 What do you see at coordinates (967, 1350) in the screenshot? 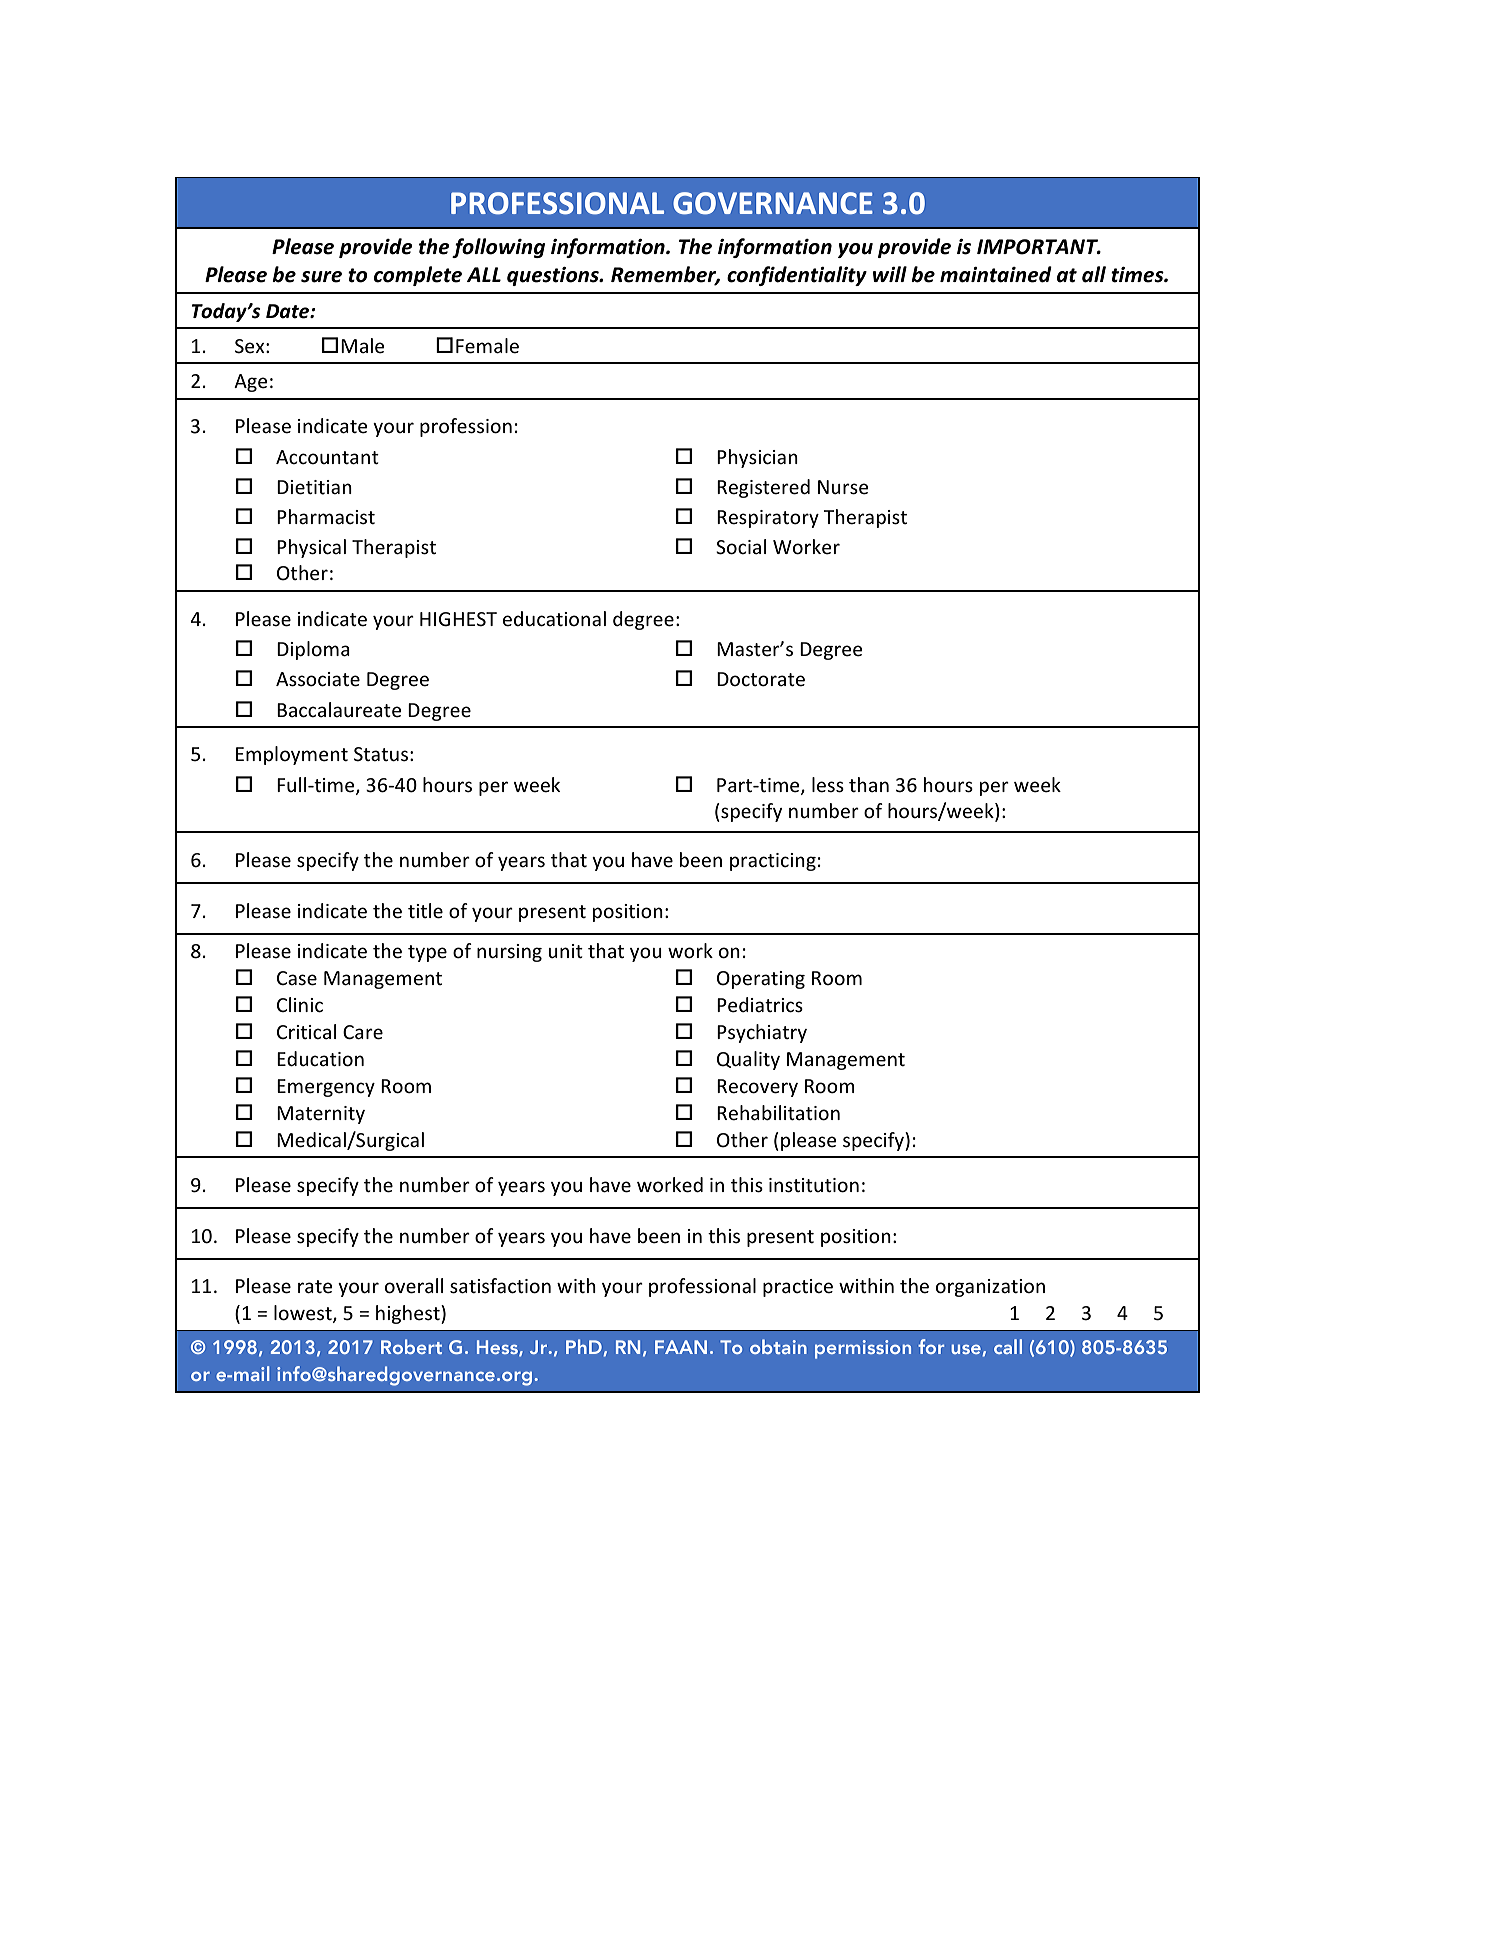
I see `use` at bounding box center [967, 1350].
